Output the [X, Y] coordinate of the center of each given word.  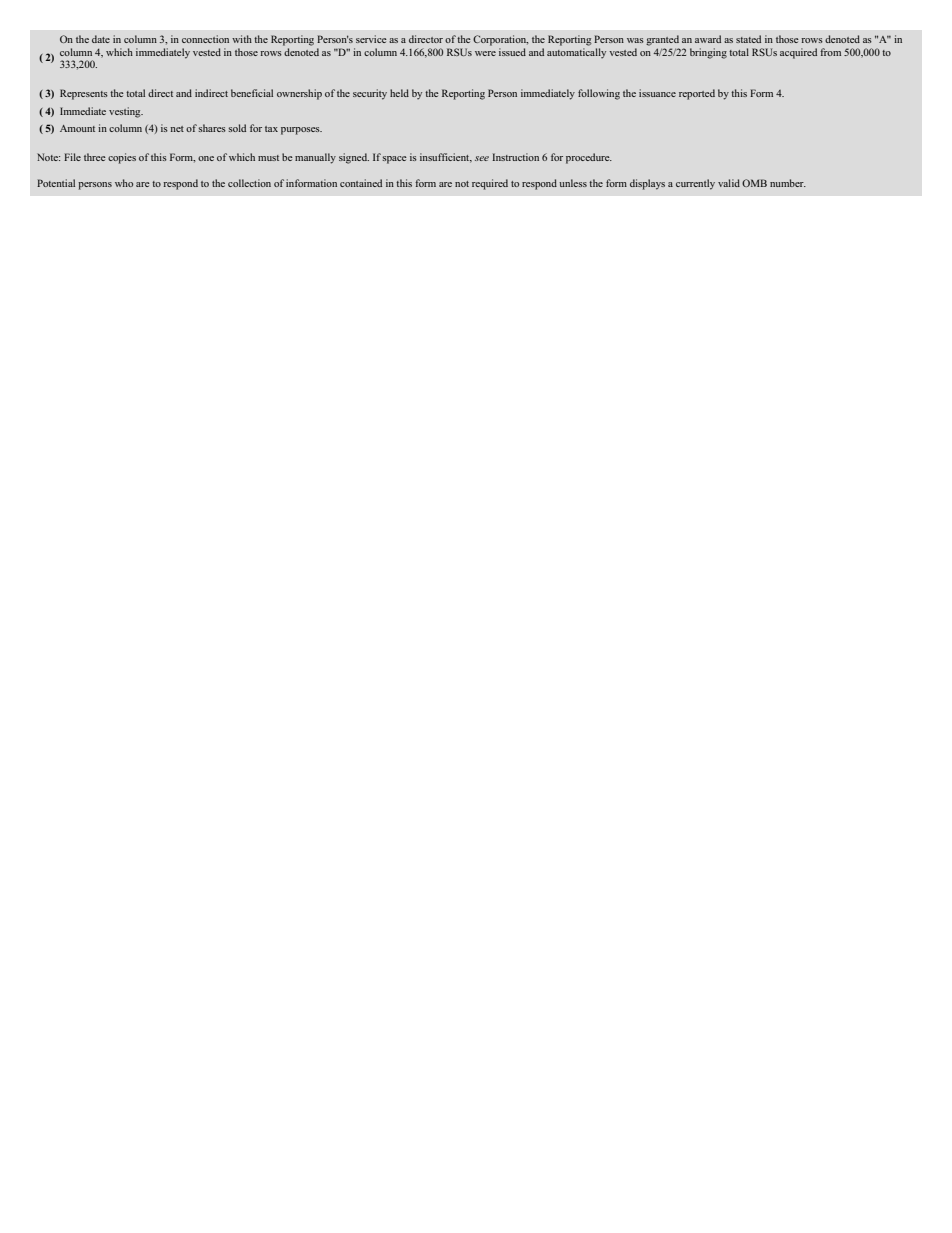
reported [697, 94]
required [490, 184]
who [124, 183]
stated [748, 39]
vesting [126, 112]
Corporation [500, 40]
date [101, 39]
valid [729, 183]
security [370, 94]
